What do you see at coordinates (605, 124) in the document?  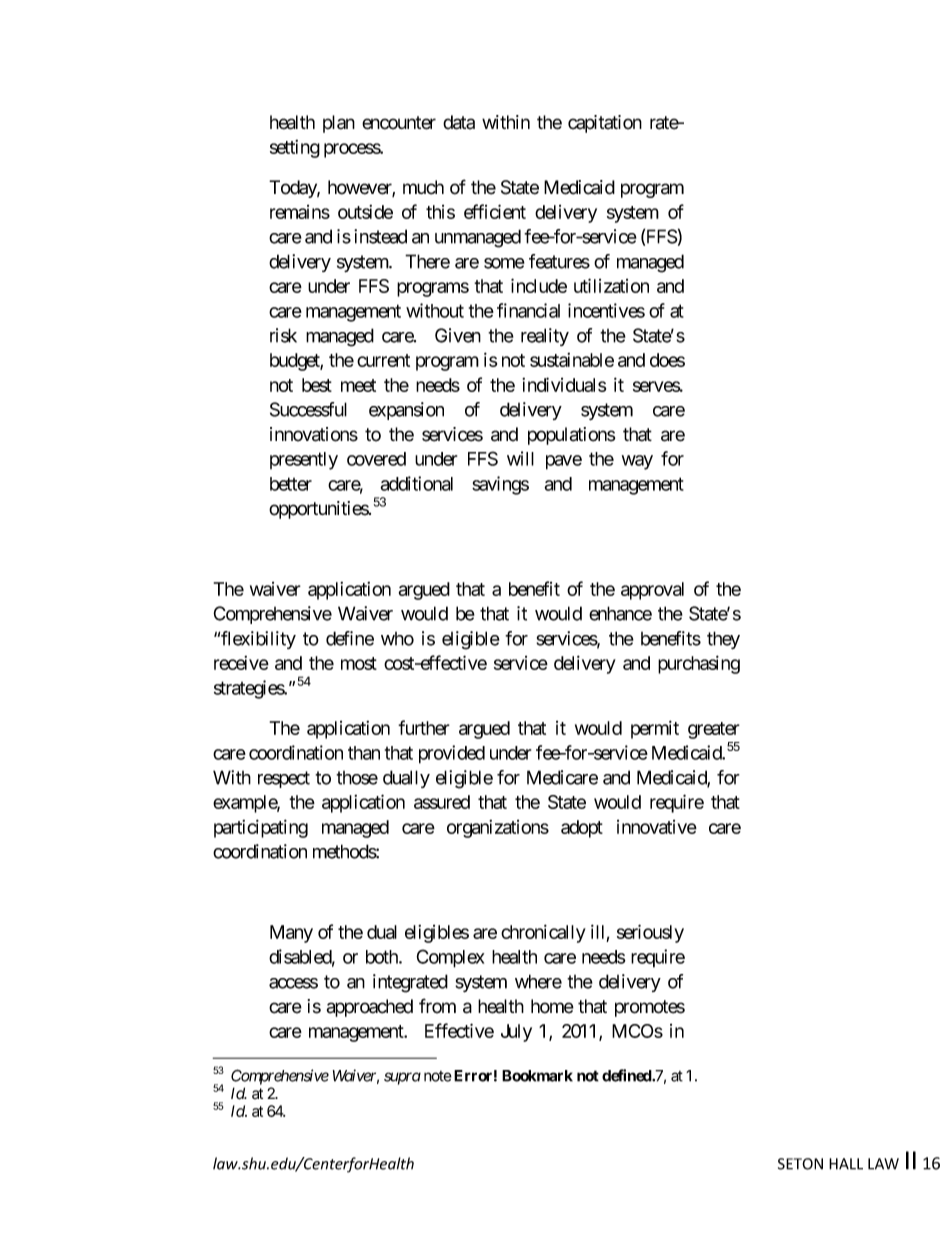 I see `capitation` at bounding box center [605, 124].
